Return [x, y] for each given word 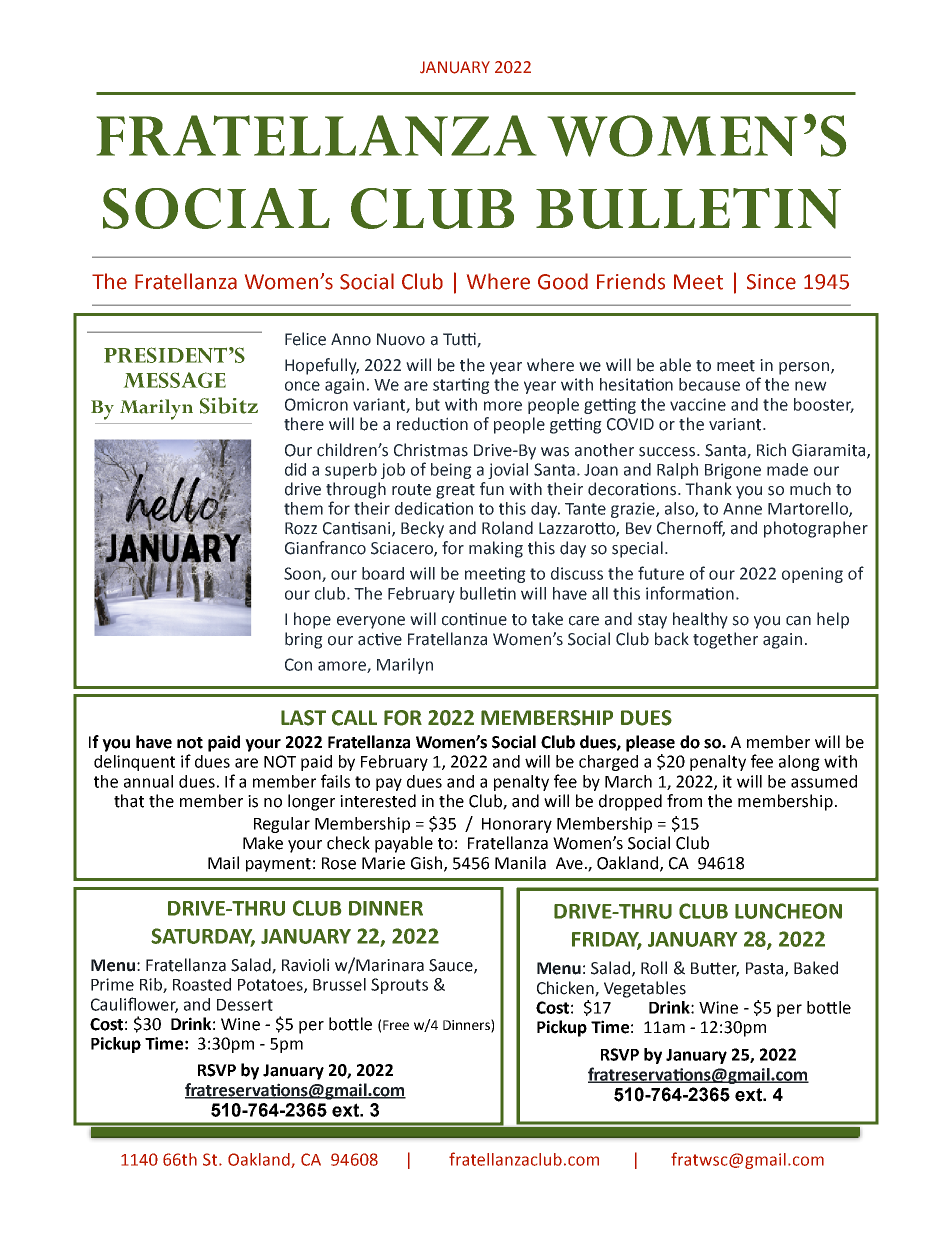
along [799, 763]
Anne [742, 509]
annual [148, 781]
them [303, 508]
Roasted [202, 984]
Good [563, 281]
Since [771, 282]
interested [378, 801]
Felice [305, 339]
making [496, 549]
